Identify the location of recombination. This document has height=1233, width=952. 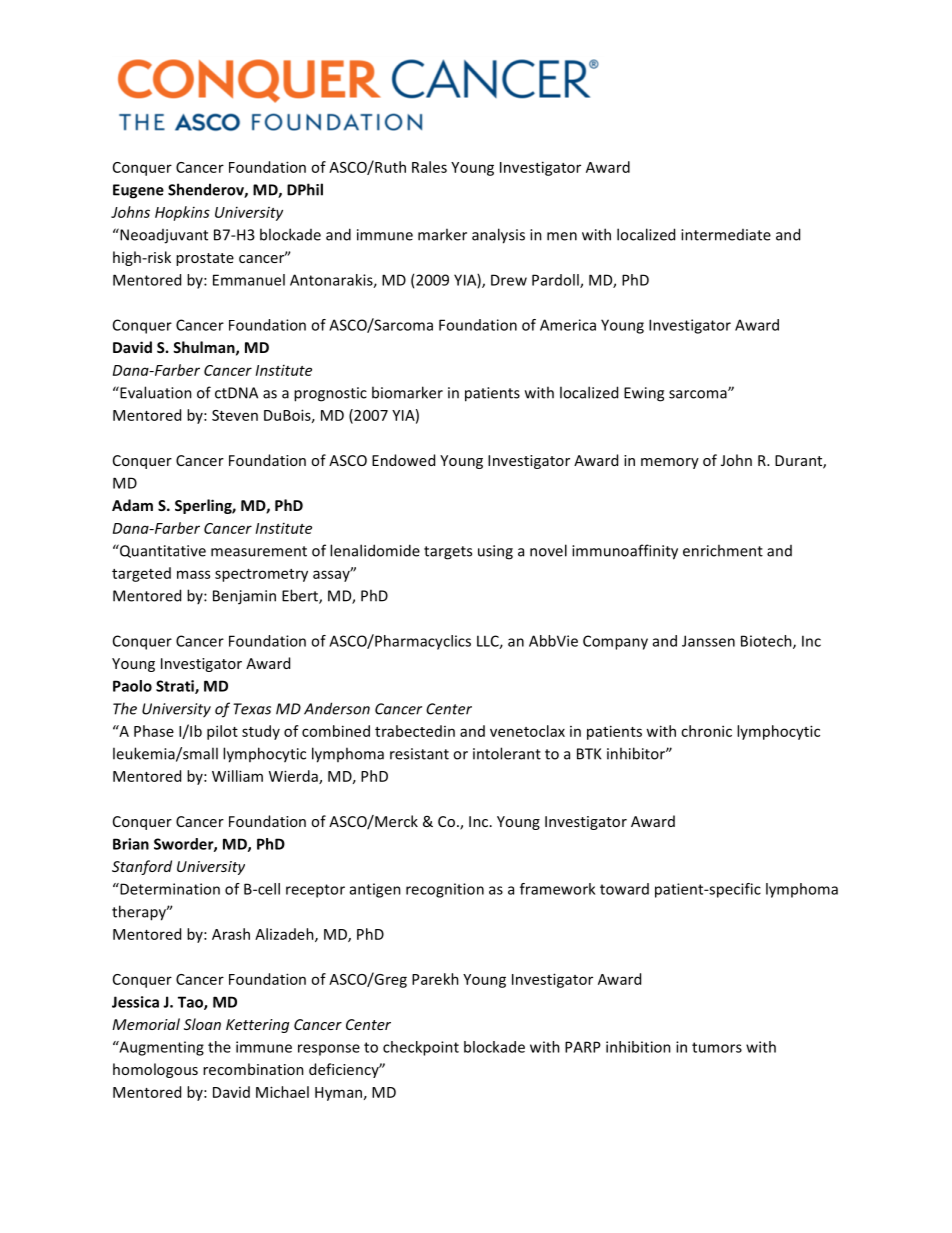
(253, 1069).
